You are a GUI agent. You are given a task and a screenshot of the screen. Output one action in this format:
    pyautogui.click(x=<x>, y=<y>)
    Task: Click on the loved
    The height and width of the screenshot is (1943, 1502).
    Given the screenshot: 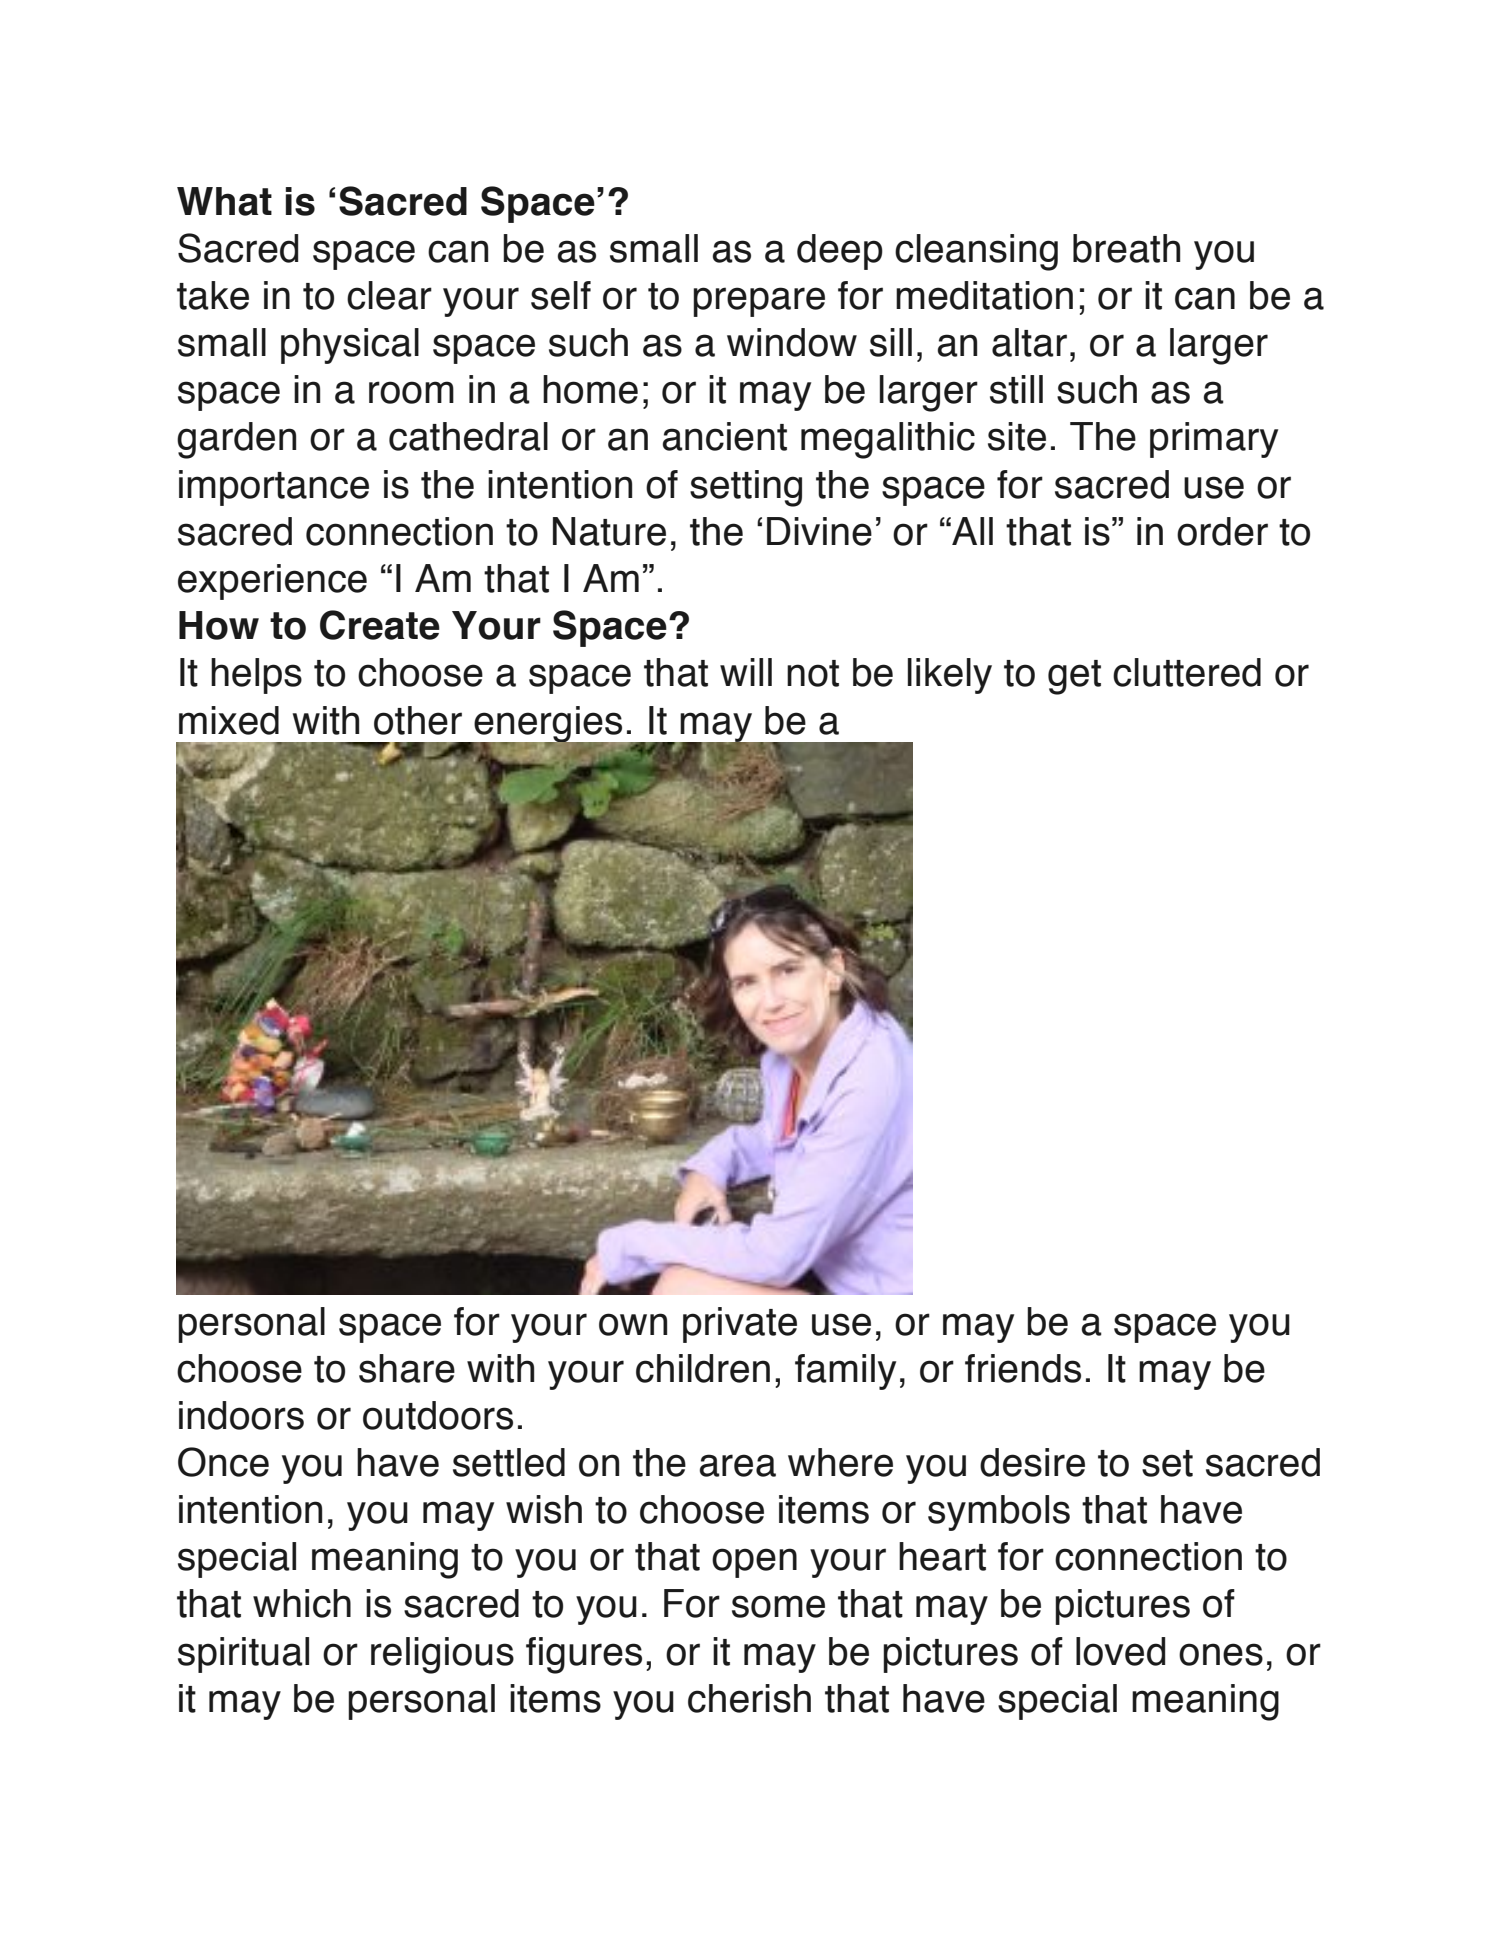 What is the action you would take?
    pyautogui.click(x=1120, y=1651)
